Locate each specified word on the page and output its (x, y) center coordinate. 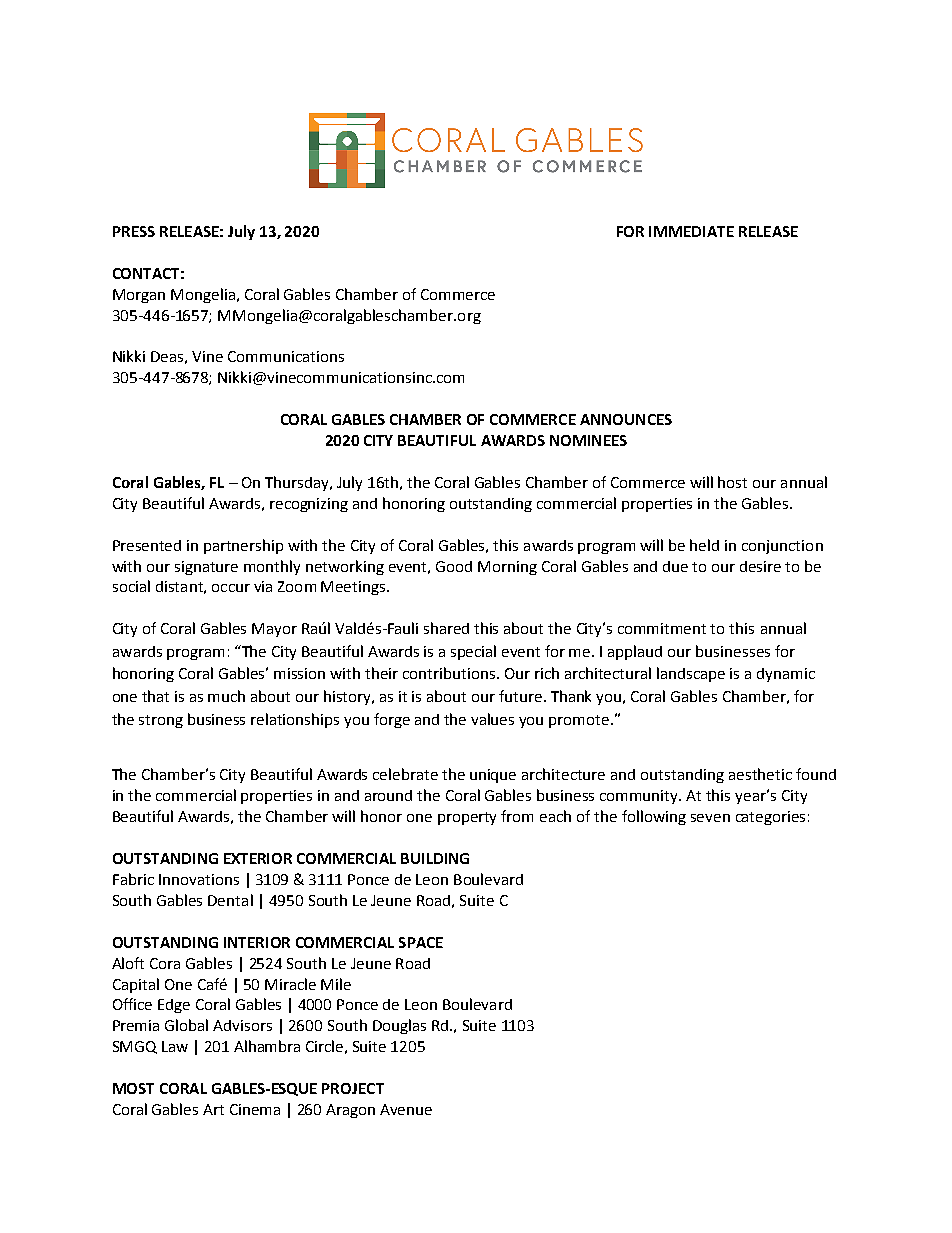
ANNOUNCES (626, 419)
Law (175, 1046)
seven (710, 818)
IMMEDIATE (691, 231)
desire (760, 566)
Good (454, 566)
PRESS (134, 231)
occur (231, 588)
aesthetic (760, 774)
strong (161, 721)
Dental (230, 900)
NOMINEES (588, 440)
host (732, 482)
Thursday (298, 483)
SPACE (421, 942)
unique (493, 776)
